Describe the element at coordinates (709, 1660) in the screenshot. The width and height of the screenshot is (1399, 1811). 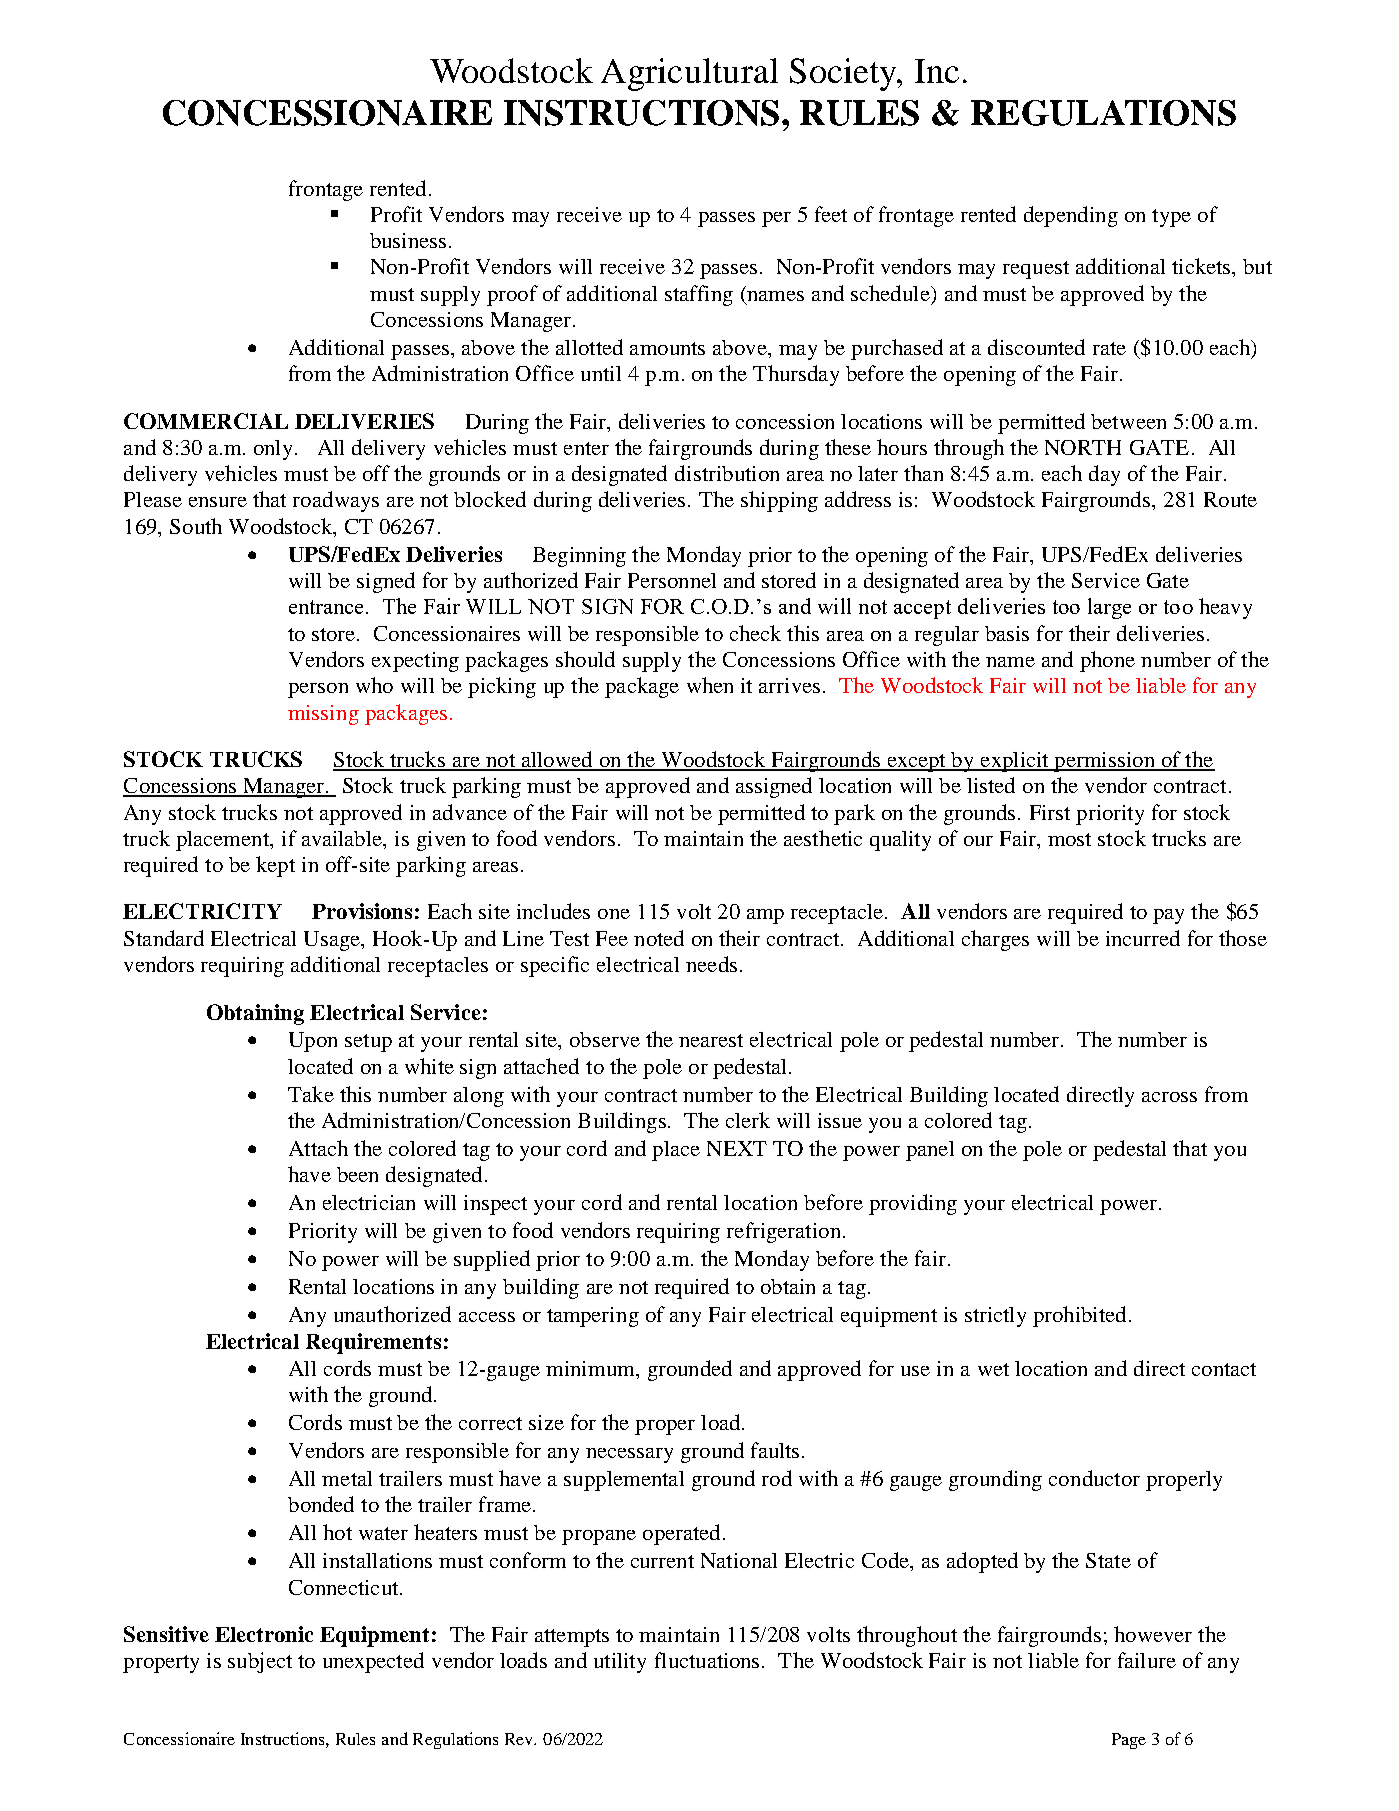
I see `fluctuations` at that location.
